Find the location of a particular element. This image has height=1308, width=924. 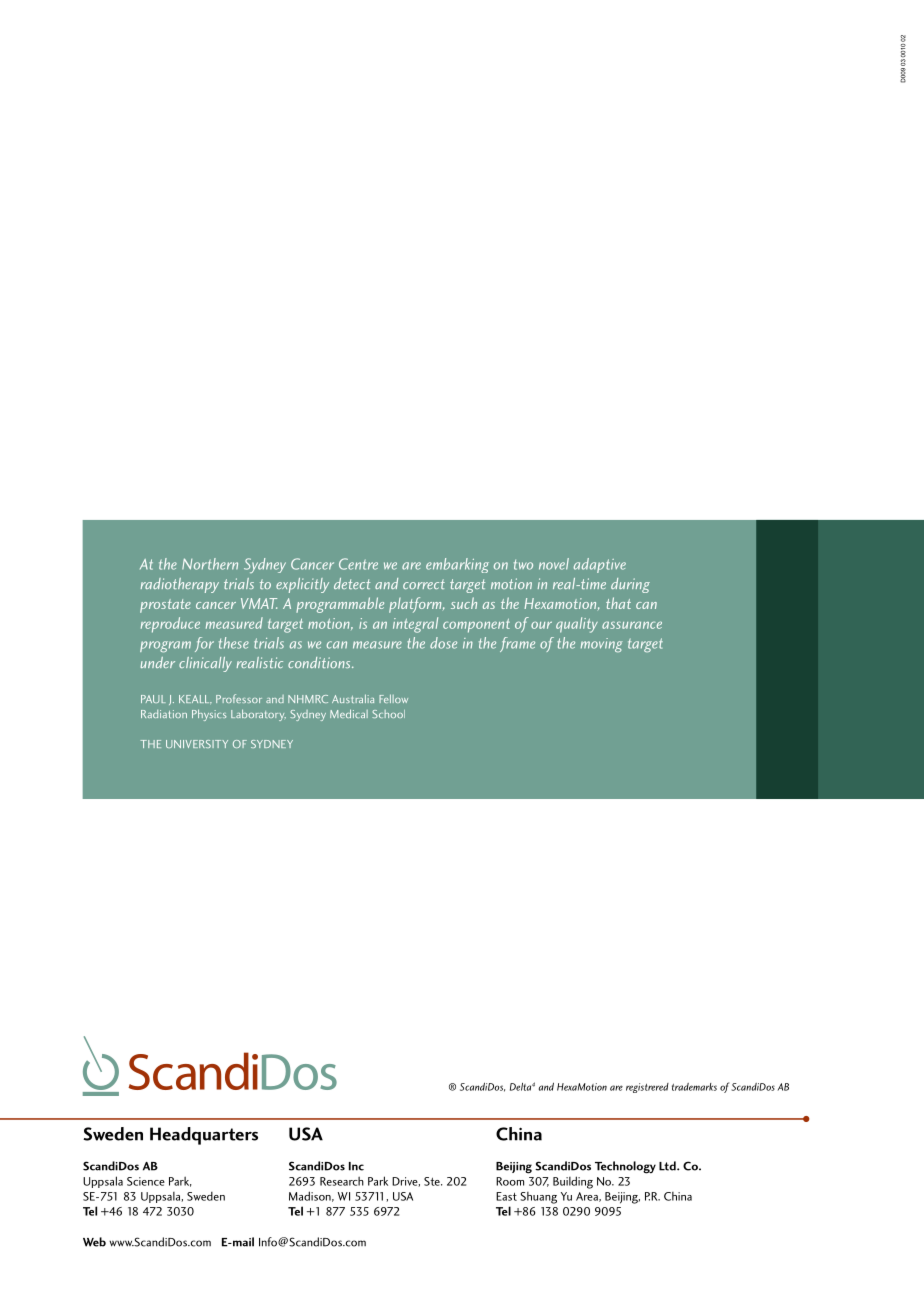

during is located at coordinates (630, 585).
